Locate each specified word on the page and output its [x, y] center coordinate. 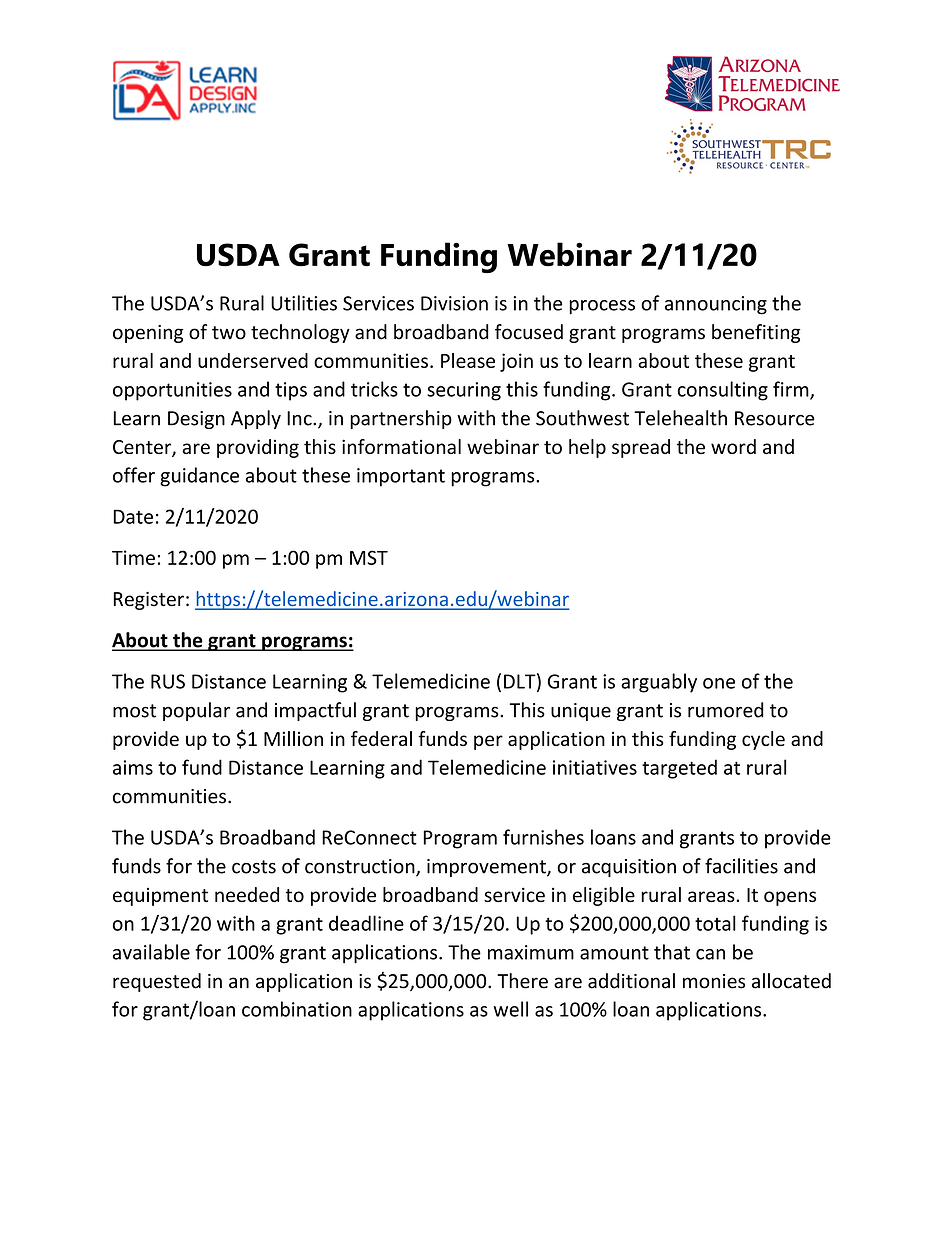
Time [133, 557]
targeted [679, 769]
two [229, 333]
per [488, 742]
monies [714, 981]
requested [157, 982]
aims [133, 767]
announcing [716, 305]
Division [454, 303]
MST [369, 557]
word [733, 446]
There [522, 981]
